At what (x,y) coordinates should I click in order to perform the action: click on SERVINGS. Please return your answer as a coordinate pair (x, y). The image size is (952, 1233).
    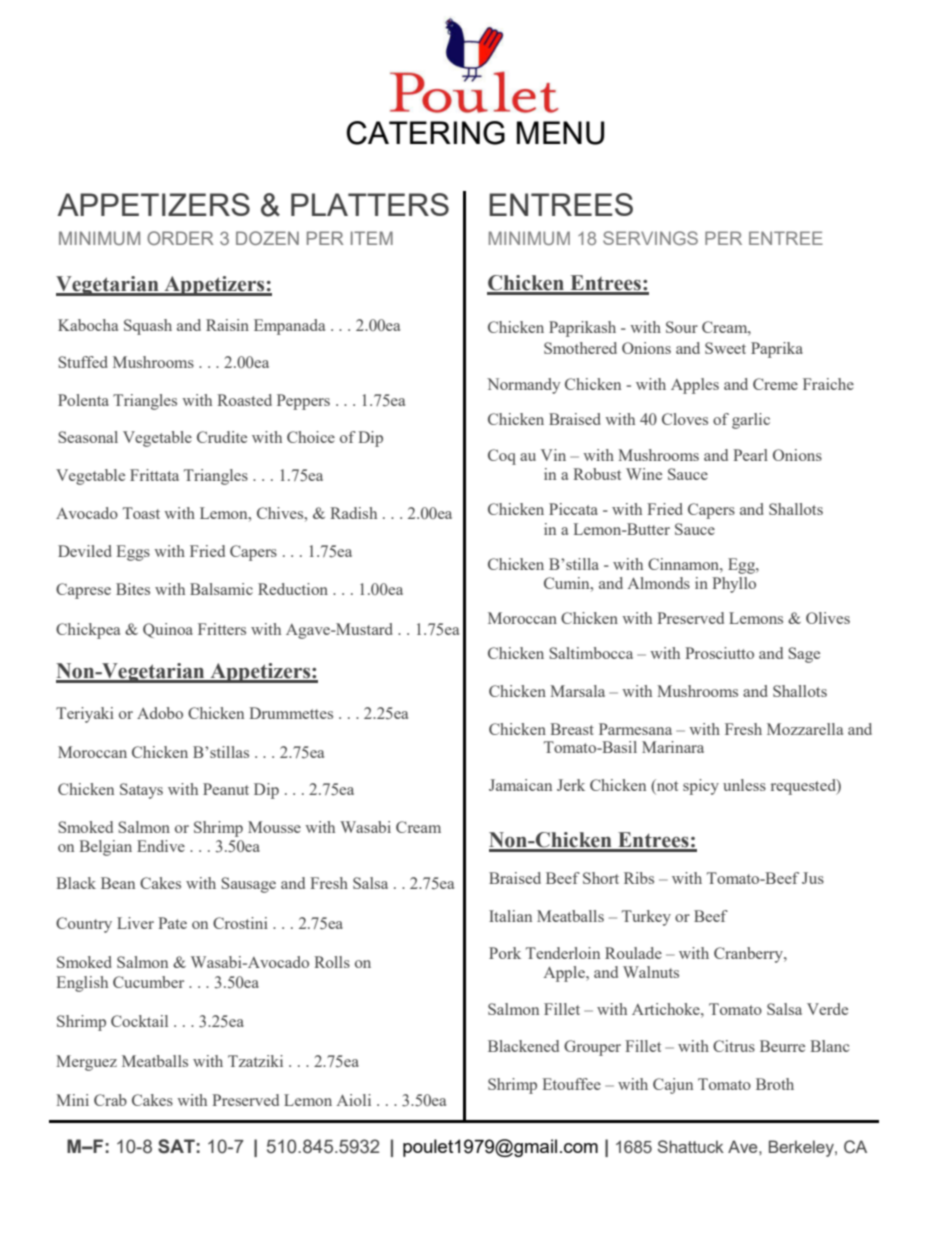
    Looking at the image, I should click on (650, 238).
